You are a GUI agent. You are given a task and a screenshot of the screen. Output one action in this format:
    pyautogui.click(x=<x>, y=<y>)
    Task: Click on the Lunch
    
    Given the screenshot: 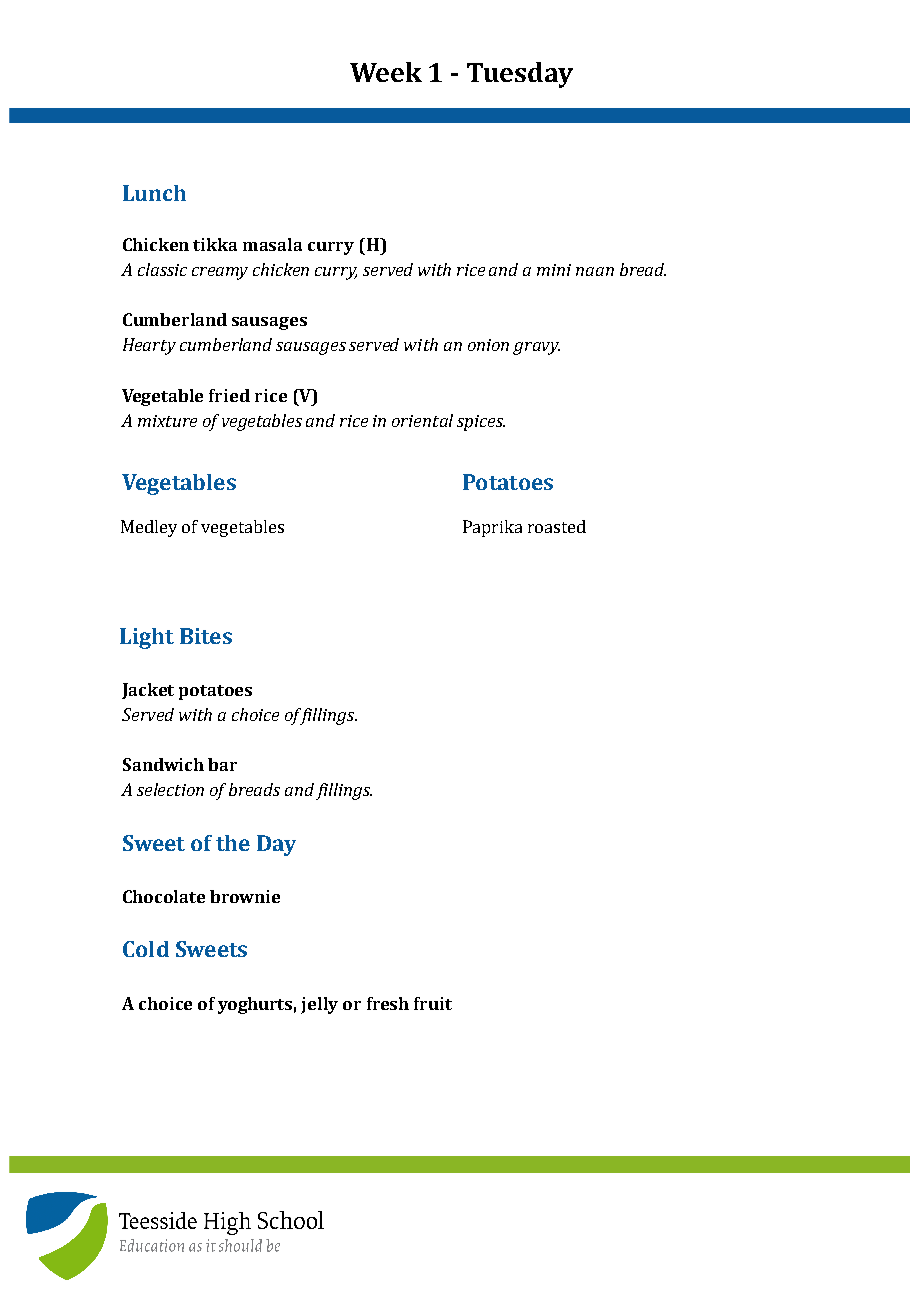 What is the action you would take?
    pyautogui.click(x=154, y=193)
